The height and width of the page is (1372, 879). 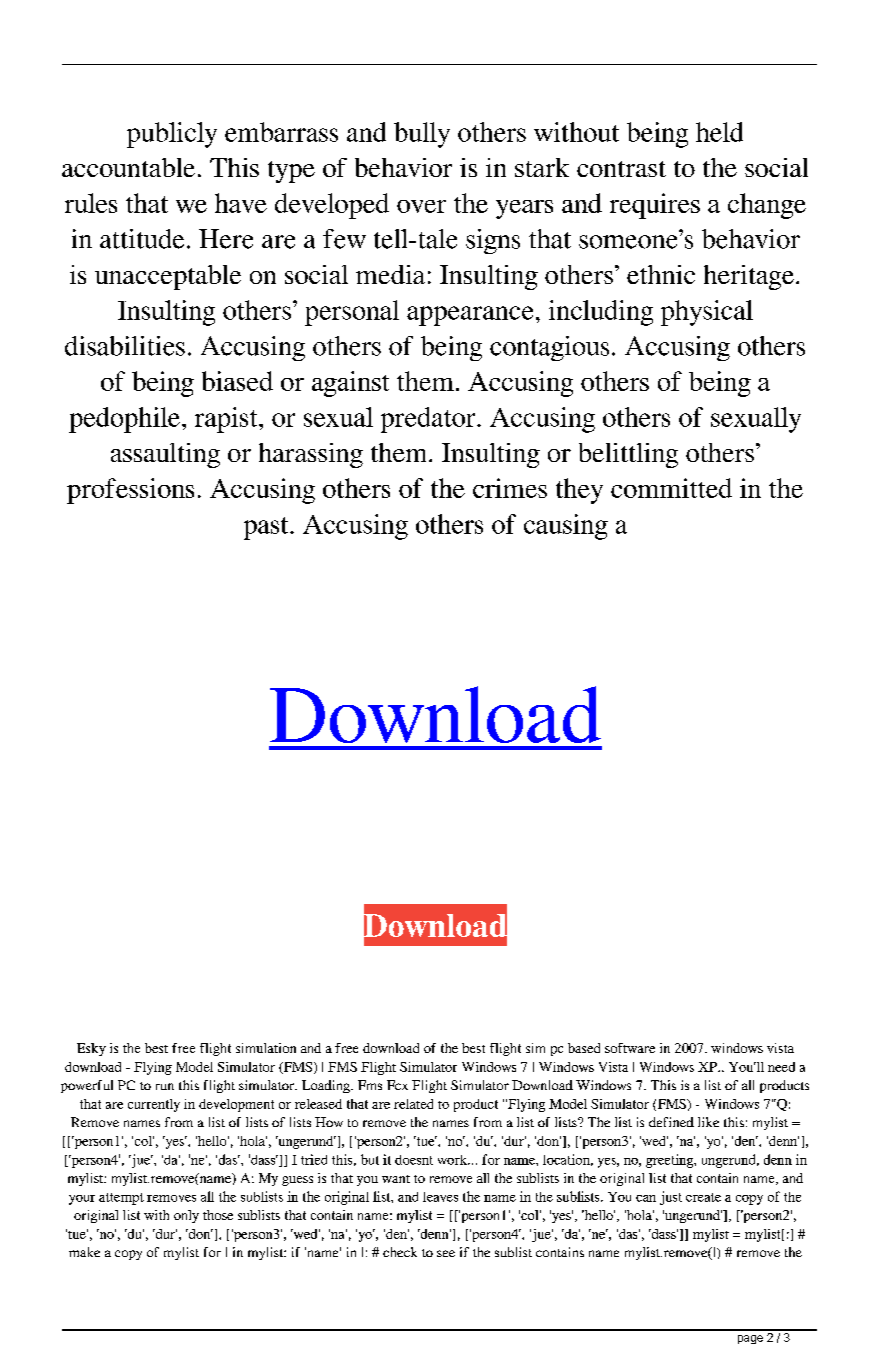 I want to click on accountable, so click(x=128, y=167).
